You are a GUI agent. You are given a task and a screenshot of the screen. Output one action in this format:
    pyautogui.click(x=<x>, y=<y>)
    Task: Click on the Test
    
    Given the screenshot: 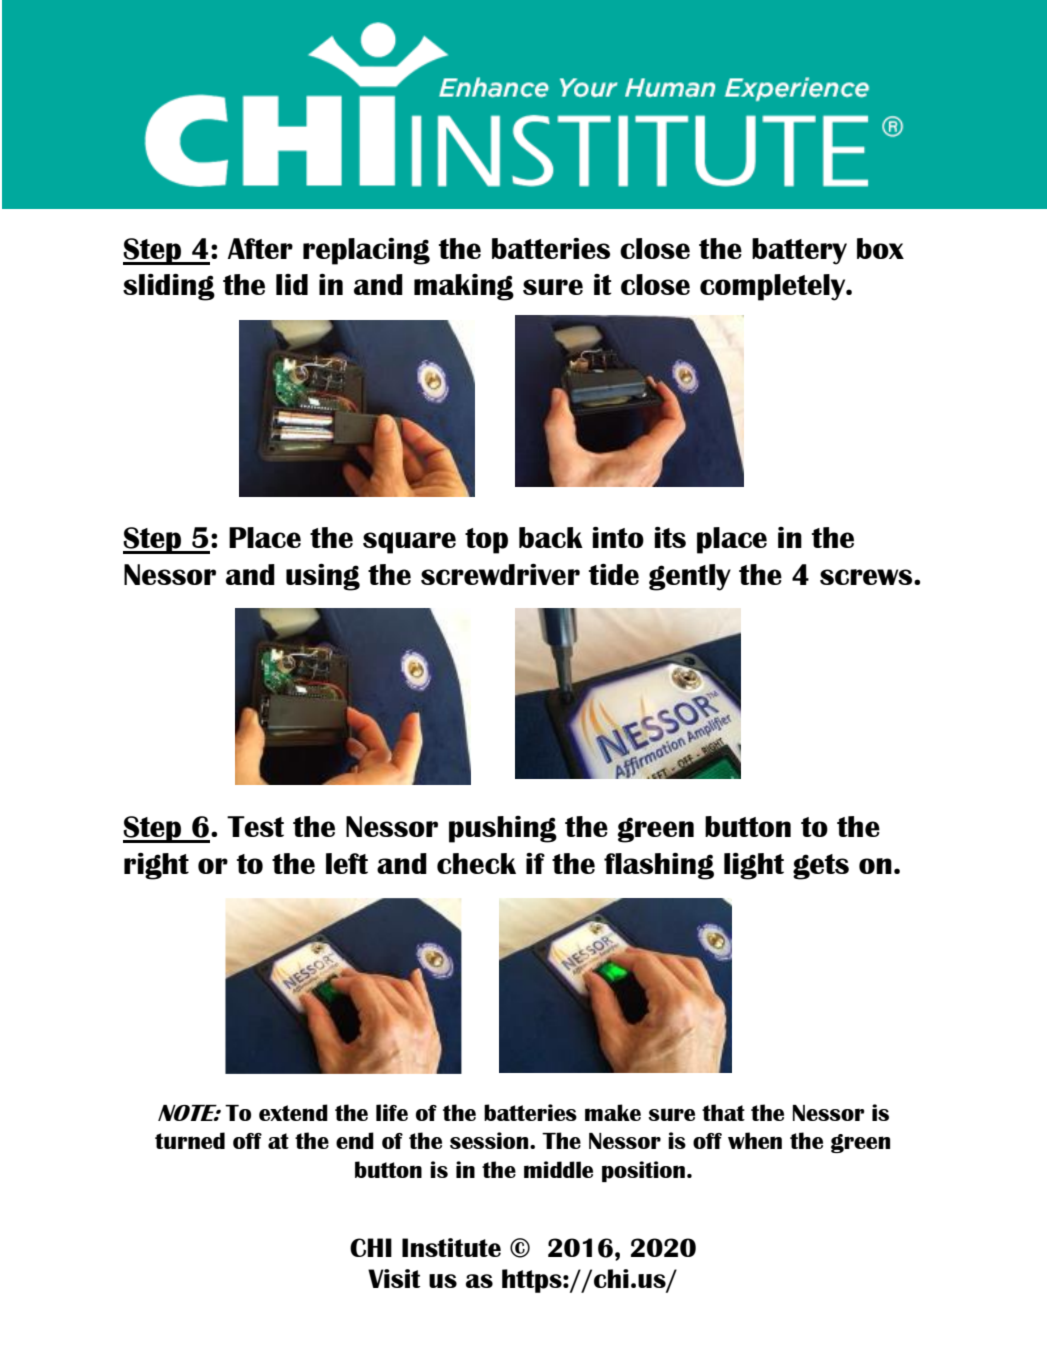 What is the action you would take?
    pyautogui.click(x=255, y=826)
